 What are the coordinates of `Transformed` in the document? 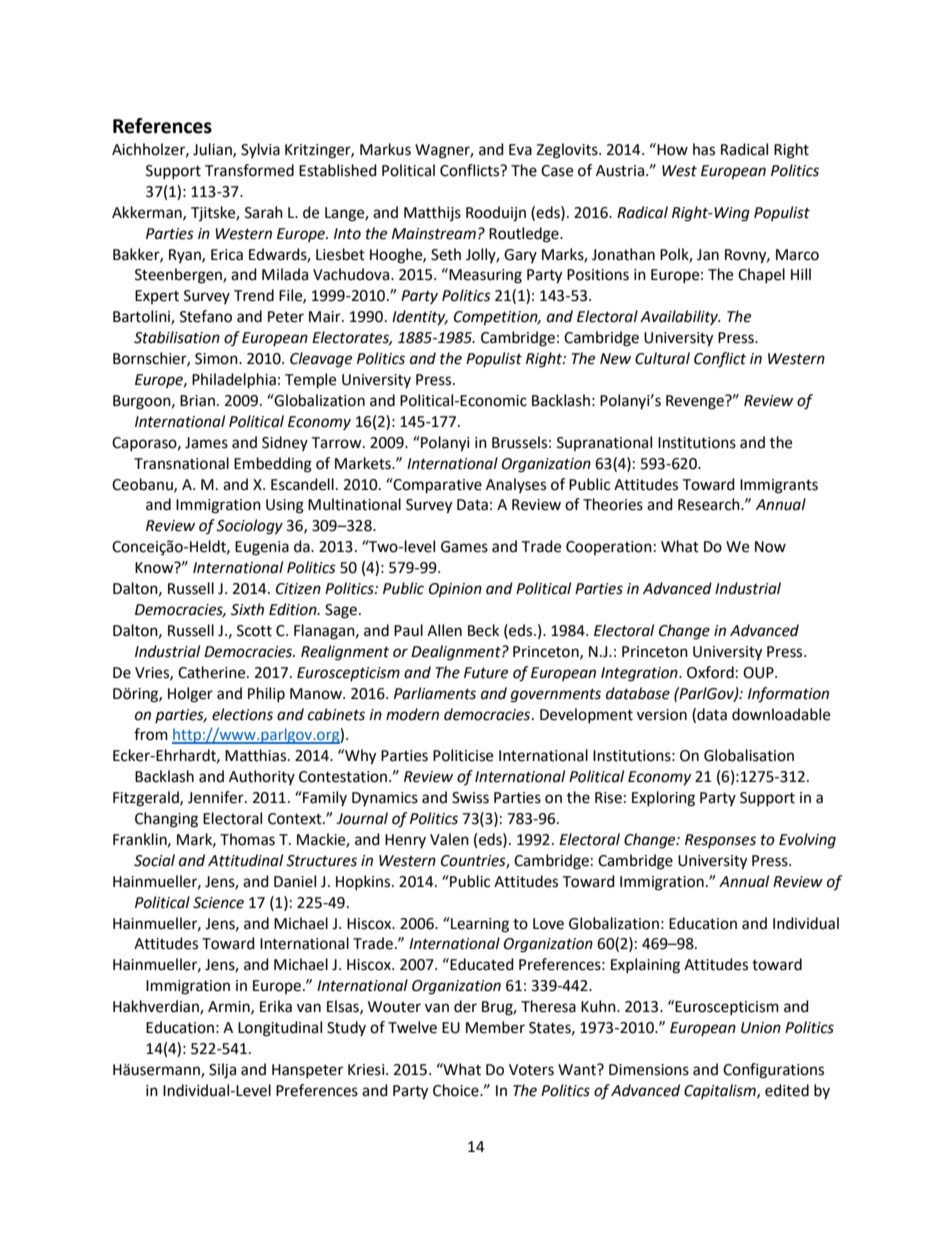 It's located at (249, 170).
